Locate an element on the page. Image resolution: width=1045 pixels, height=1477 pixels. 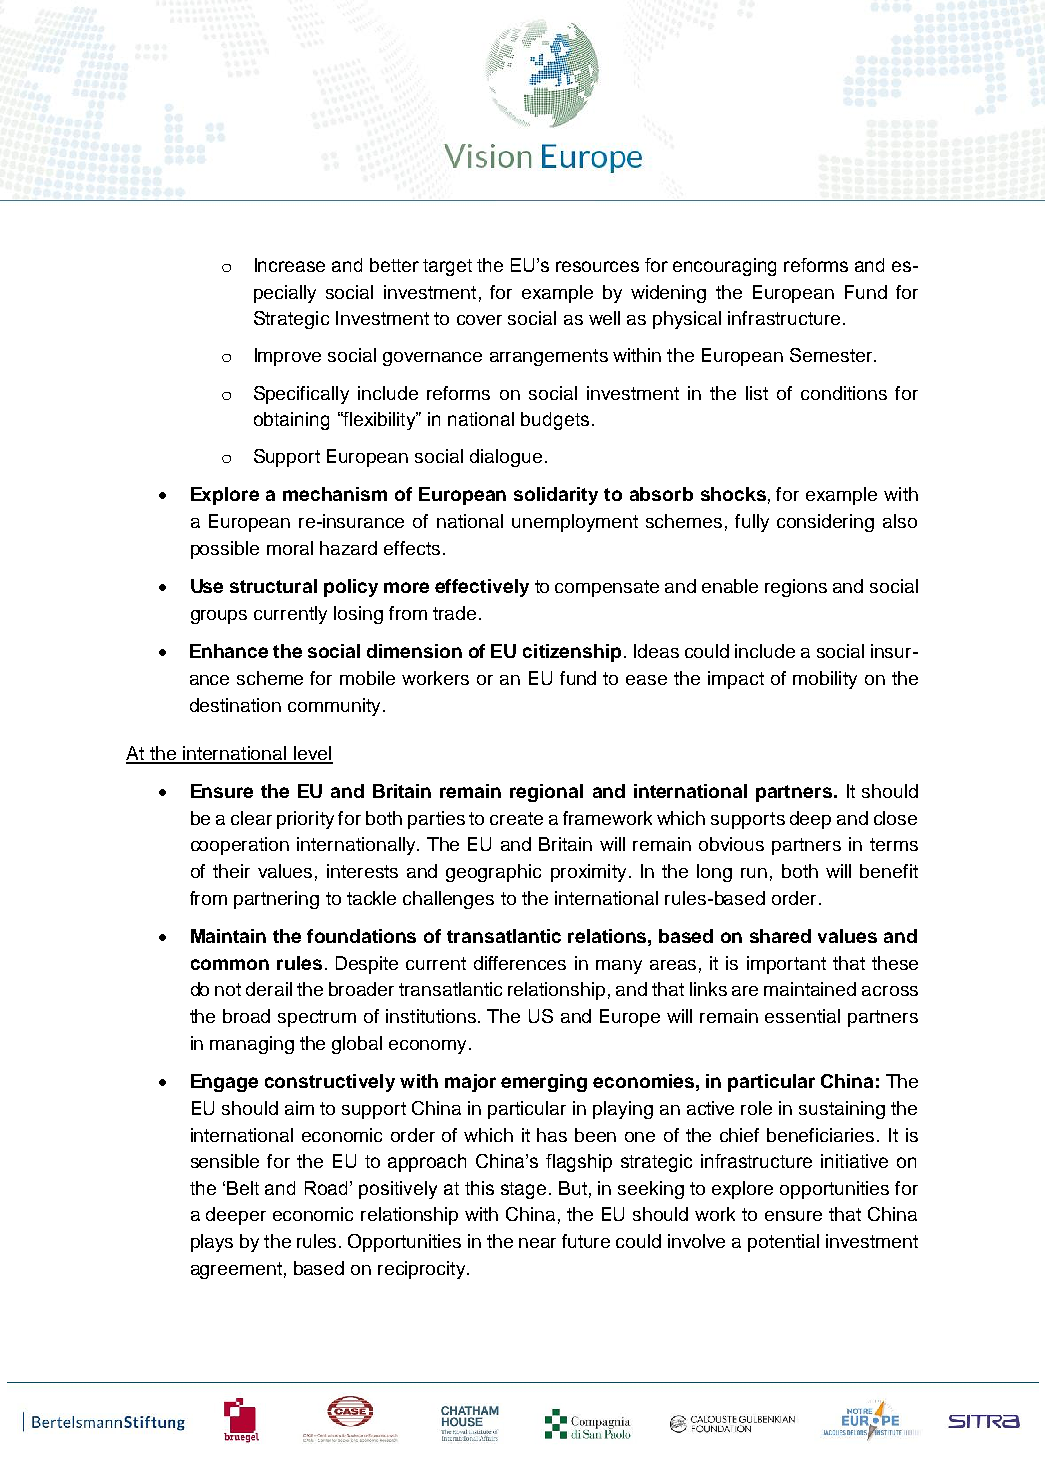
Improve is located at coordinates (288, 357).
